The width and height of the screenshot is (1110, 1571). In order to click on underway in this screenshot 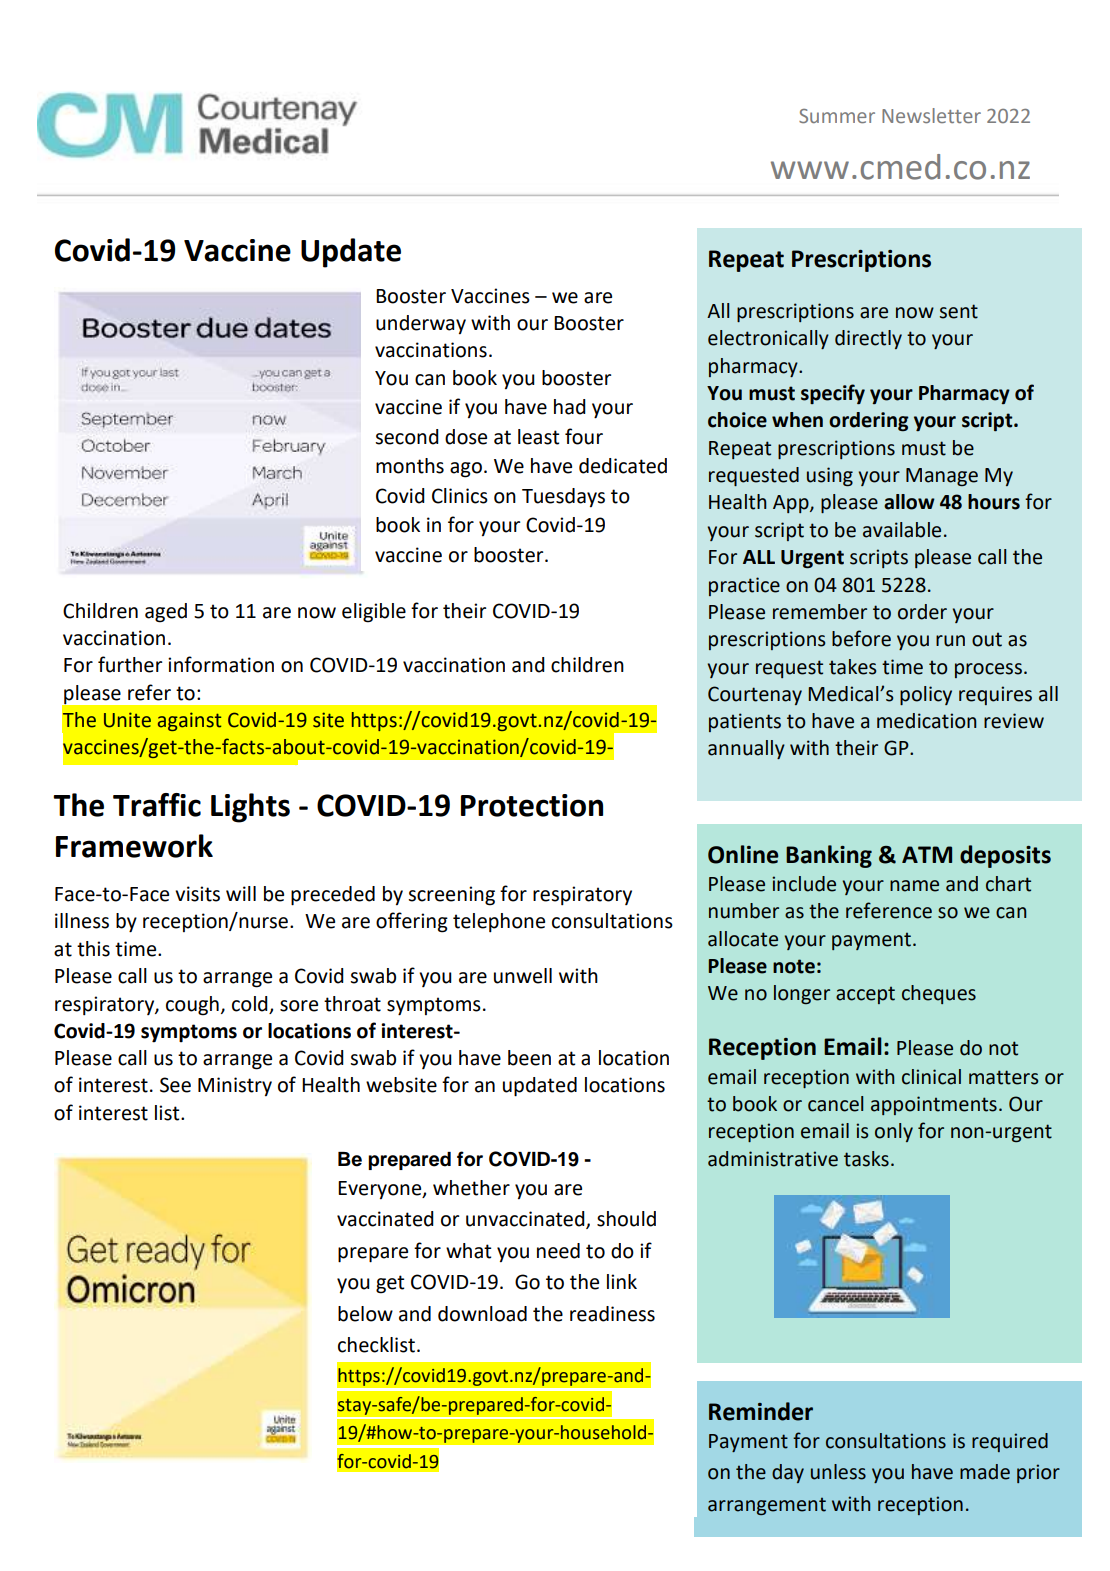, I will do `click(421, 324)`.
